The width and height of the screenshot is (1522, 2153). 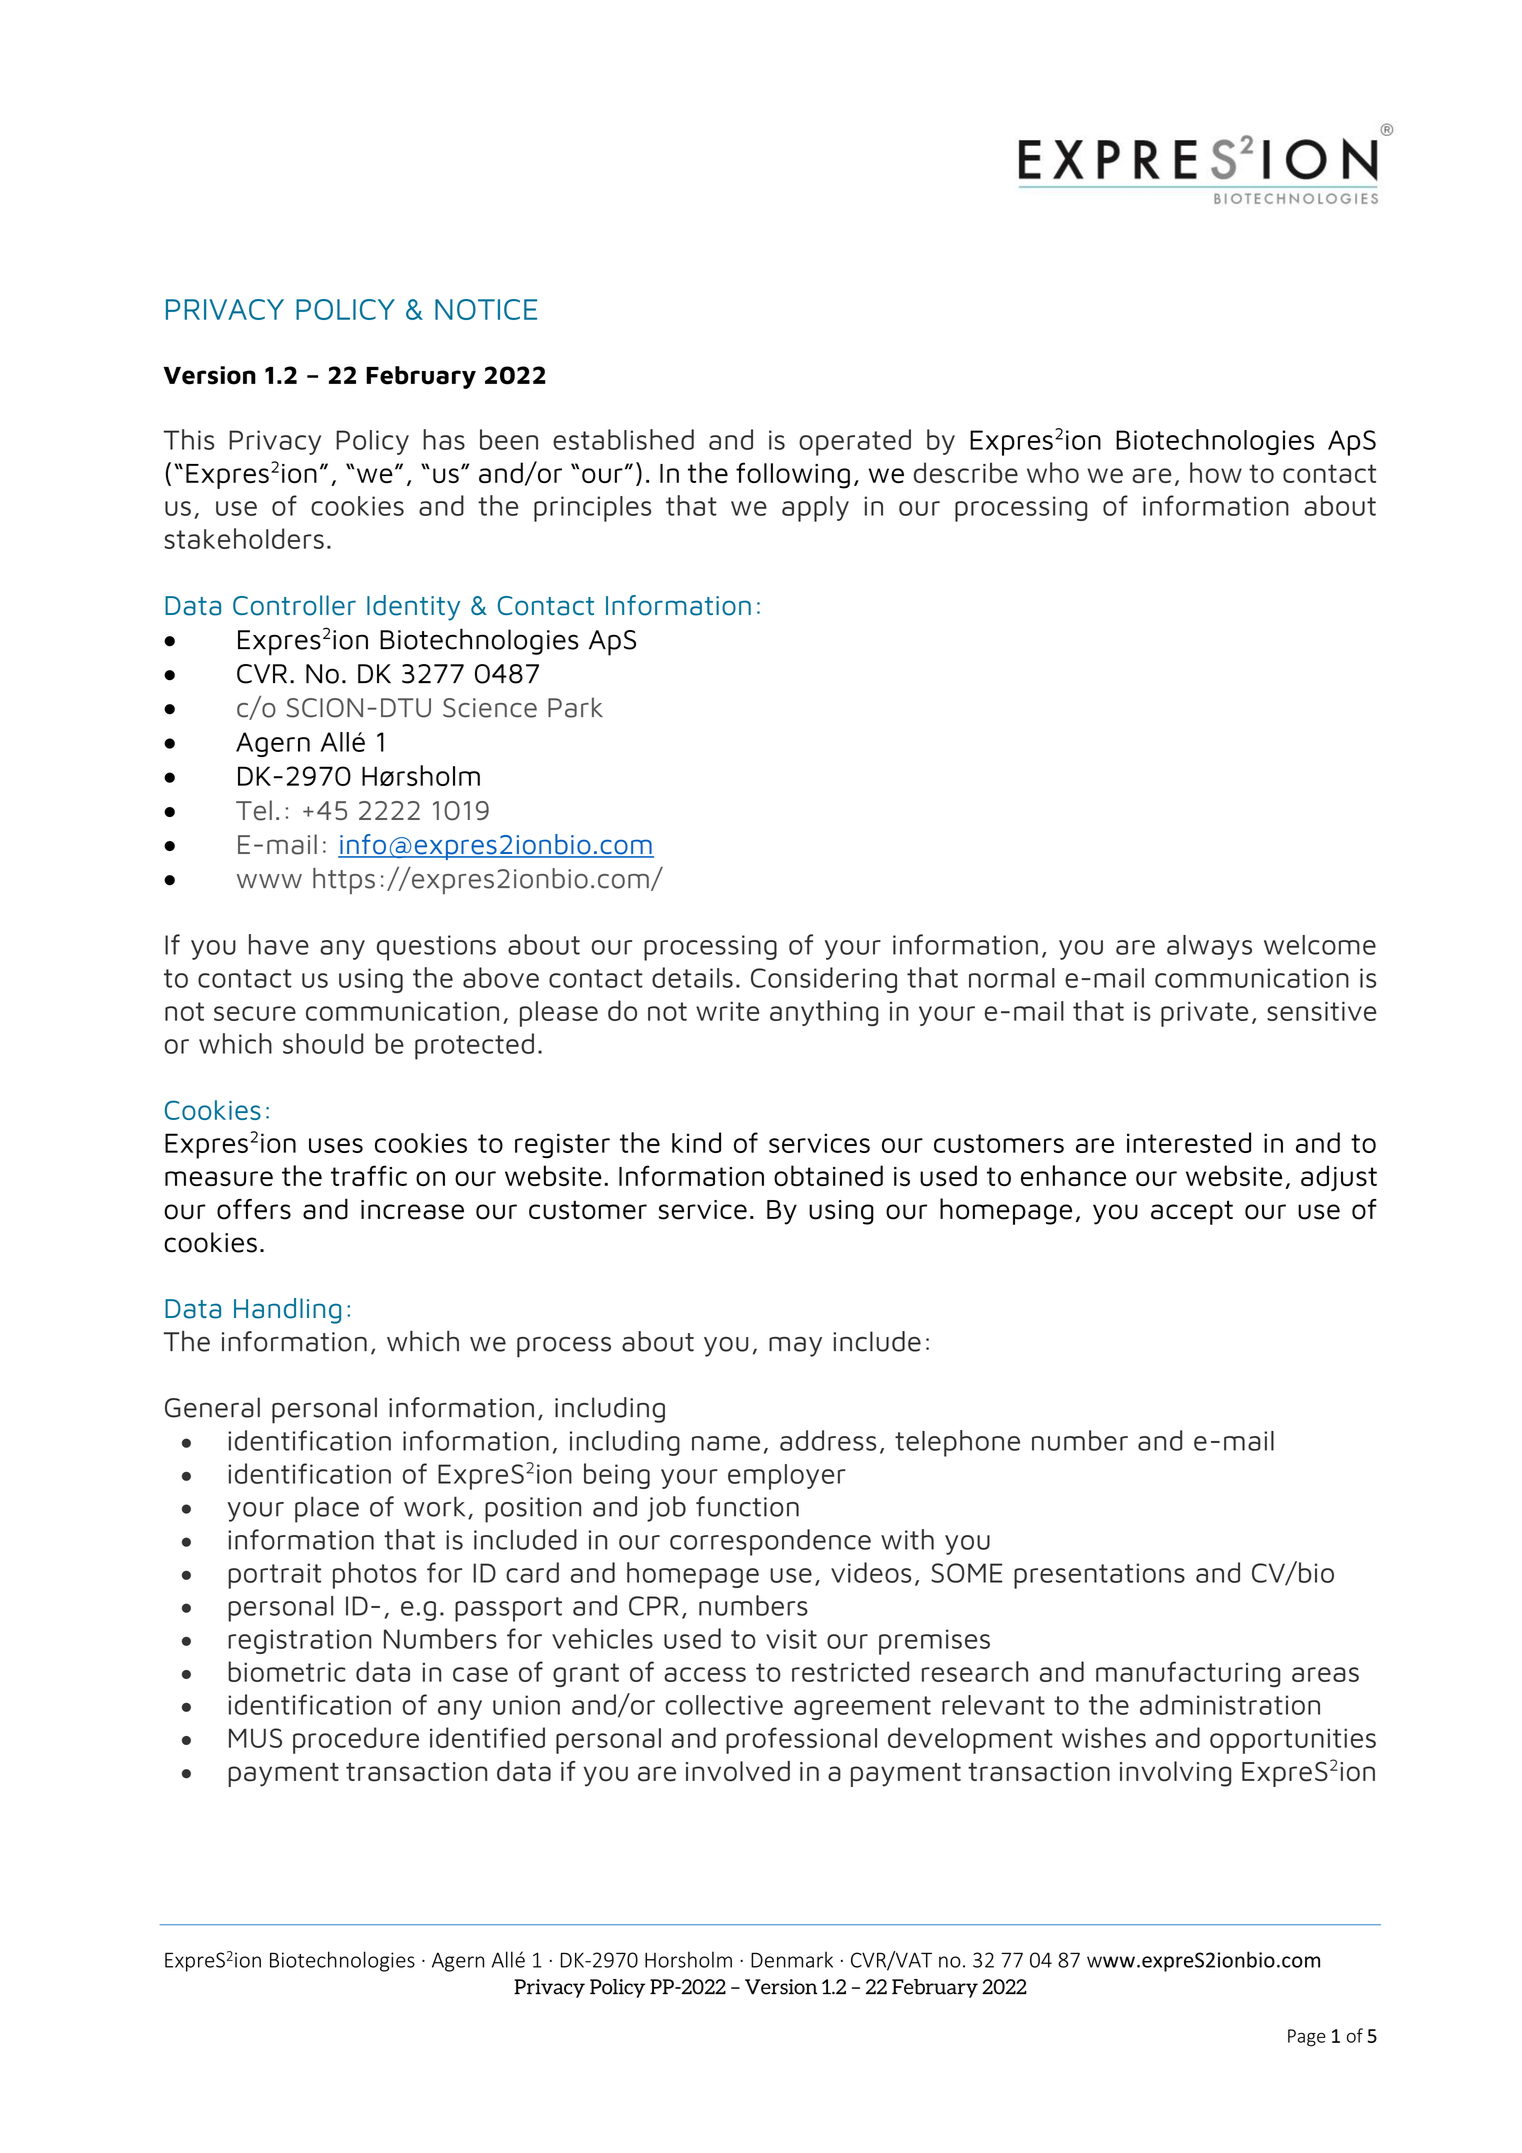 I want to click on how, so click(x=1216, y=472).
